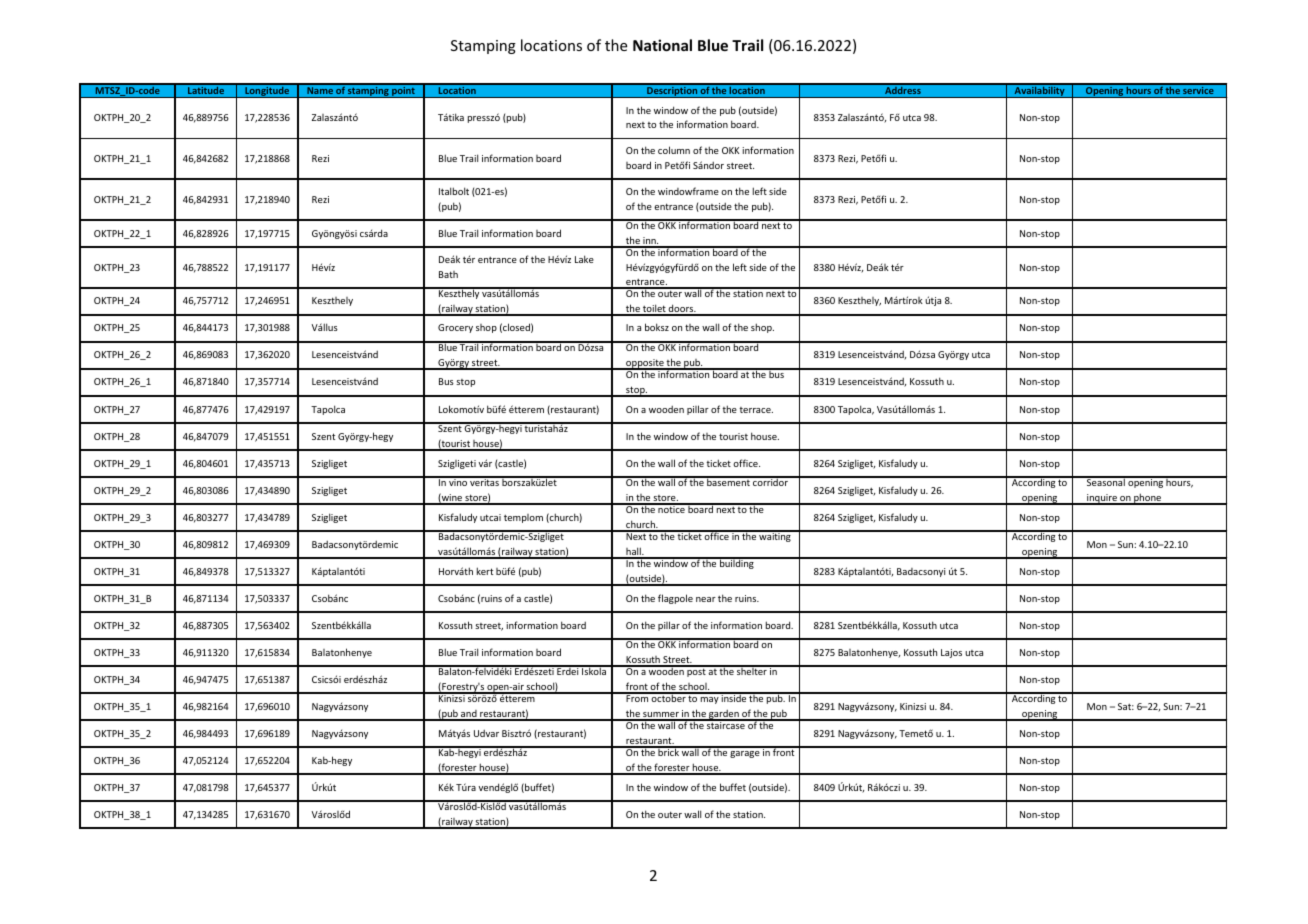 Image resolution: width=1308 pixels, height=924 pixels. Describe the element at coordinates (584, 259) in the page. I see `Lake` at that location.
